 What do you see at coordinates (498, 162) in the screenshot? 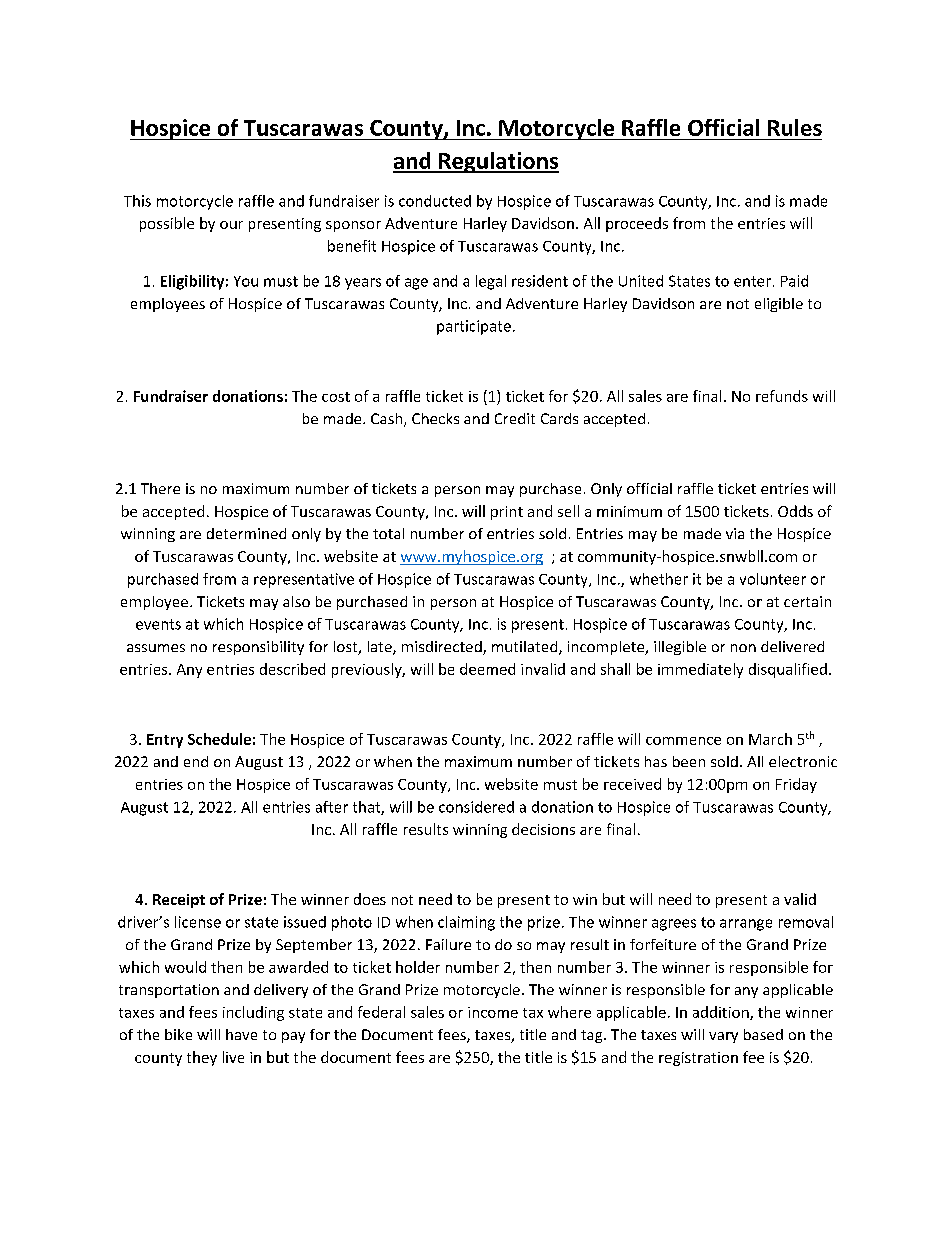
I see `Regulations` at bounding box center [498, 162].
